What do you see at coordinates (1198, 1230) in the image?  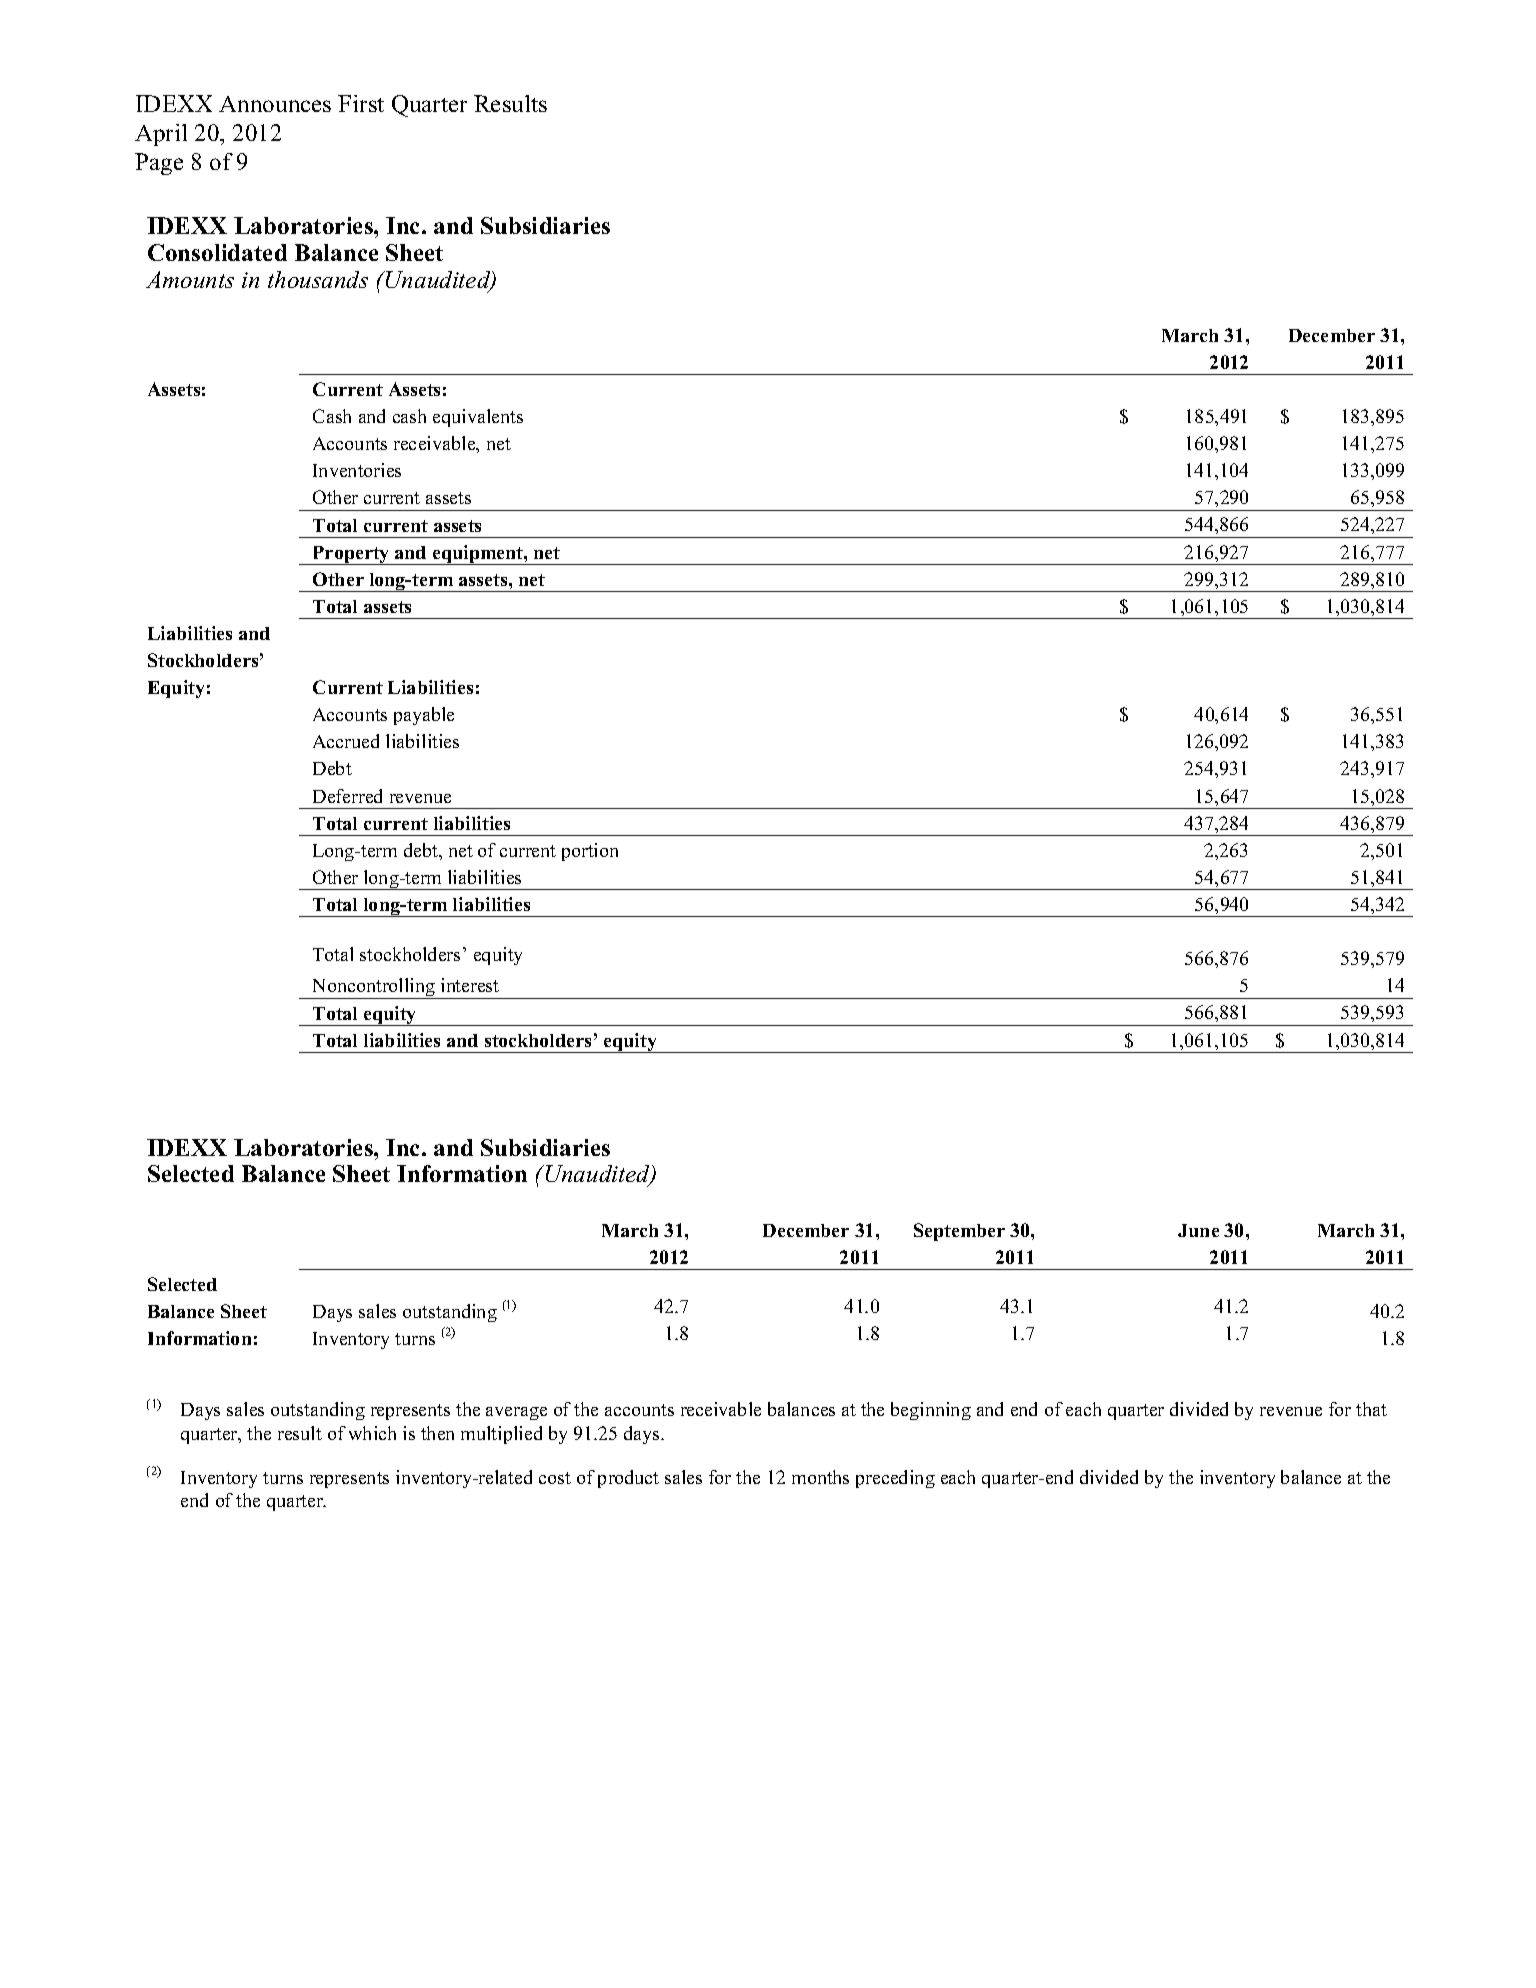 I see `June` at bounding box center [1198, 1230].
